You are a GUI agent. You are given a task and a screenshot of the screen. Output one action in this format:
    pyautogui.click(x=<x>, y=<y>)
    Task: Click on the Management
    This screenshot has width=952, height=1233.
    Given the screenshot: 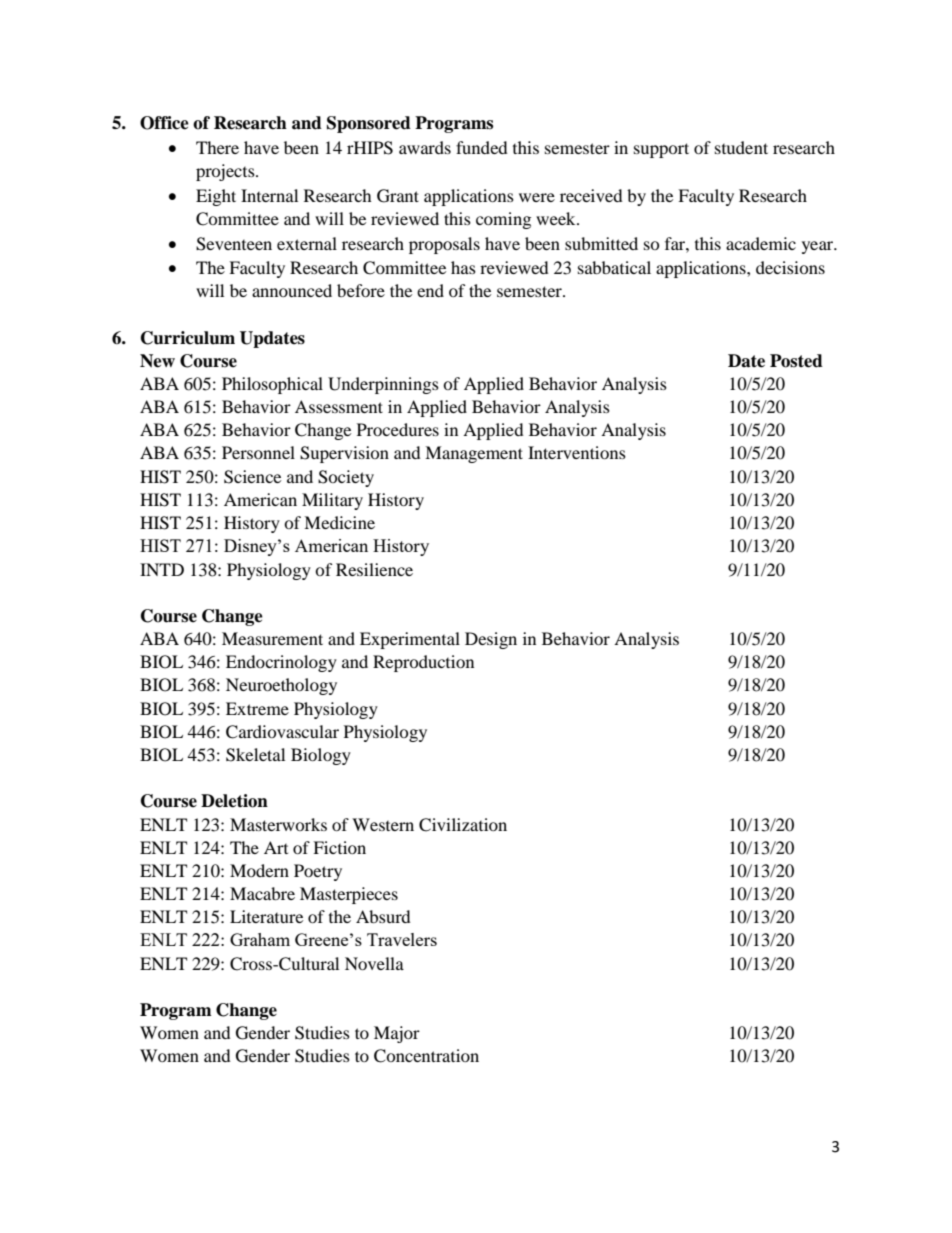 What is the action you would take?
    pyautogui.click(x=474, y=454)
